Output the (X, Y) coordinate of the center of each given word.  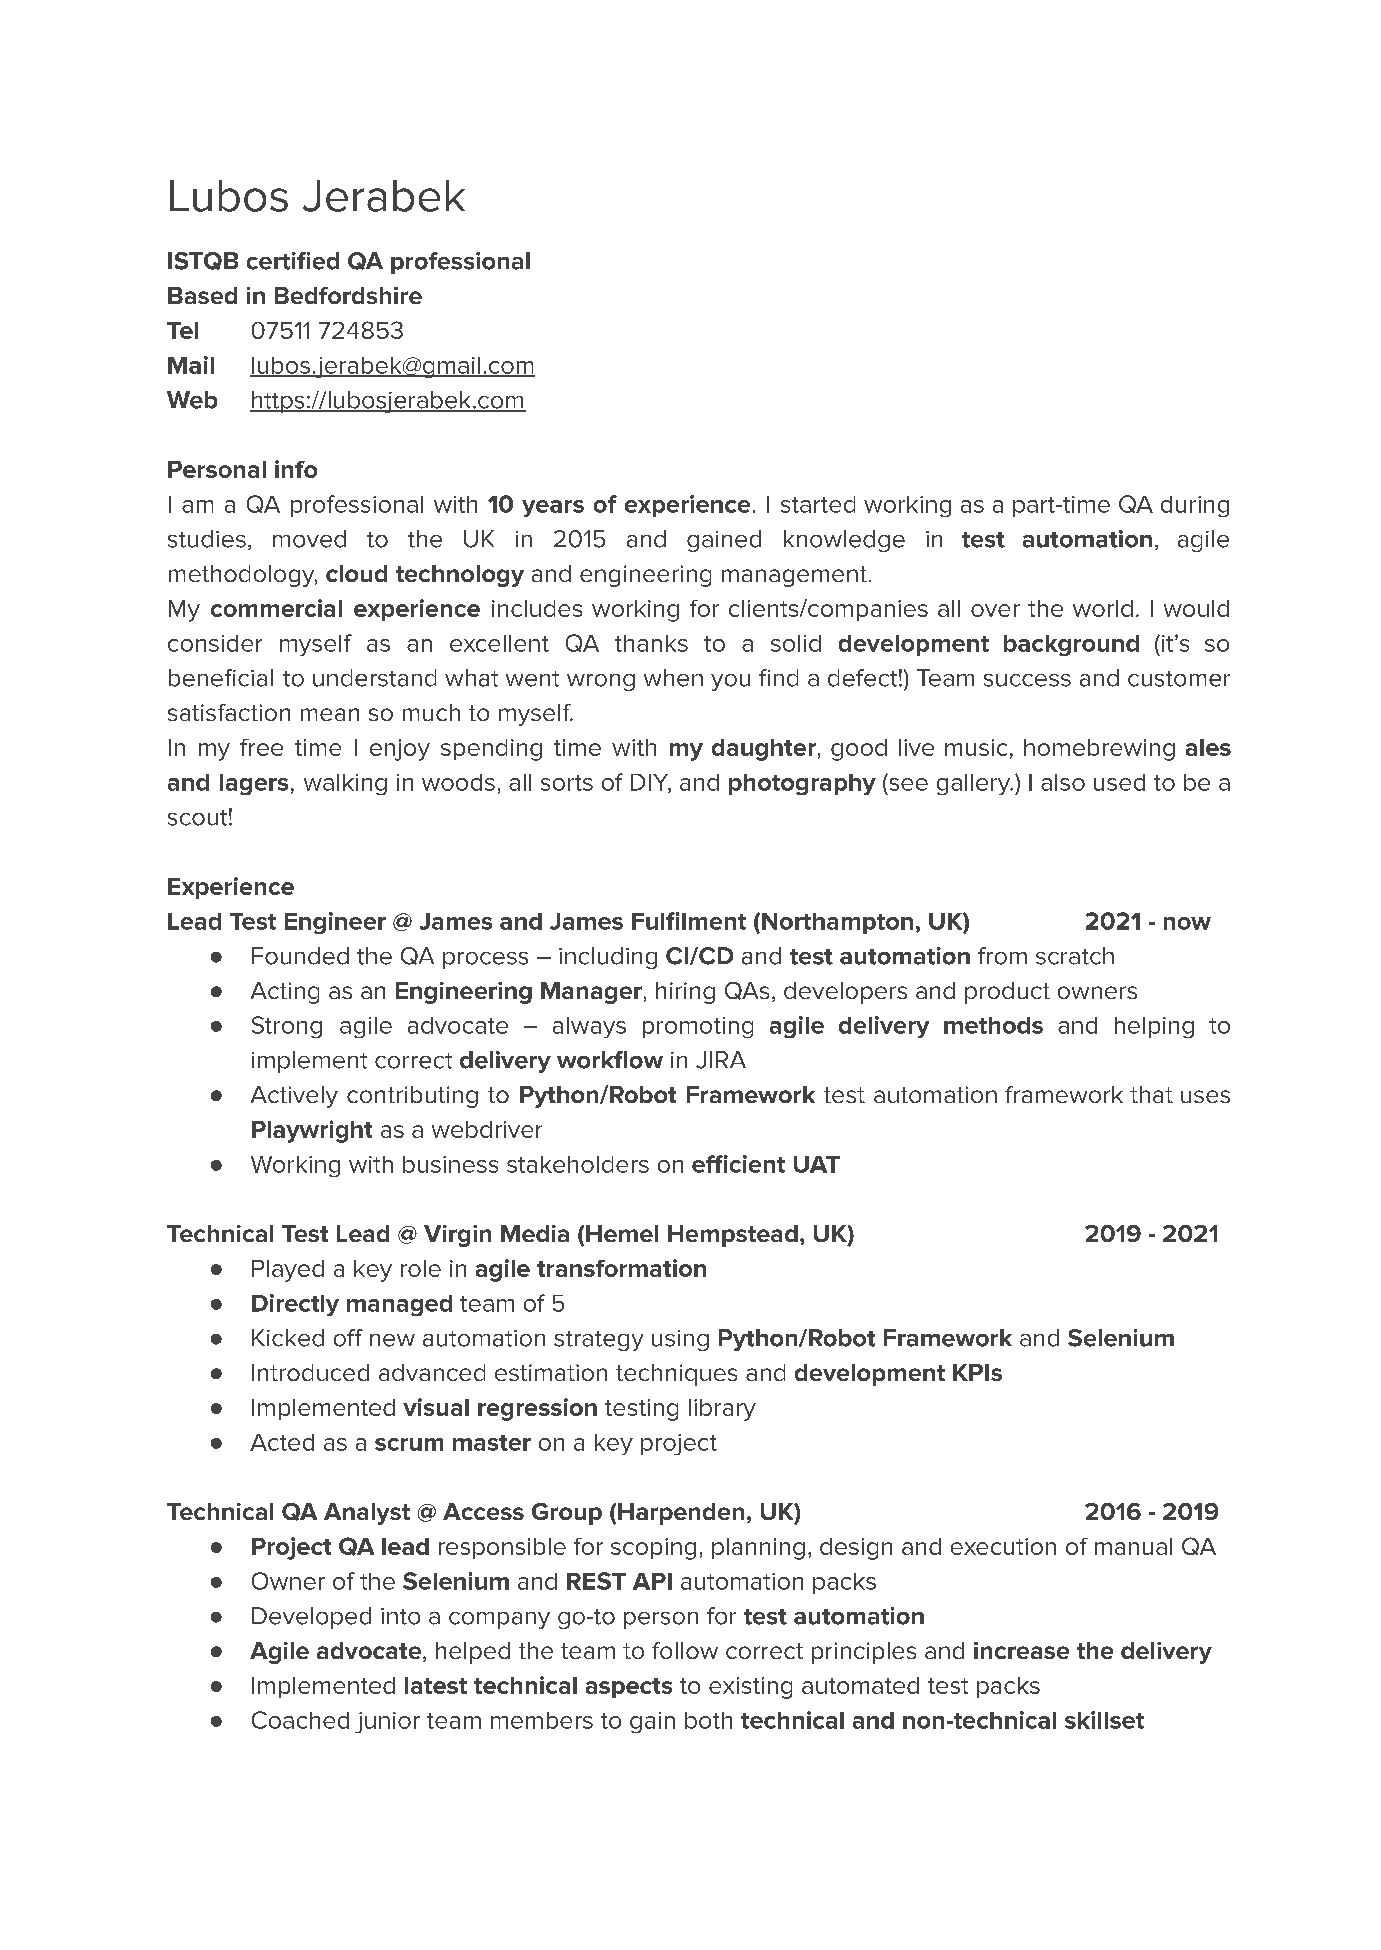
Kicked (288, 1338)
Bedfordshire (348, 295)
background (1071, 645)
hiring (685, 993)
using (680, 1340)
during (1195, 506)
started (818, 504)
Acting (285, 993)
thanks (651, 643)
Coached (300, 1720)
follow (685, 1650)
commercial (276, 608)
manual (1133, 1546)
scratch (1075, 956)
